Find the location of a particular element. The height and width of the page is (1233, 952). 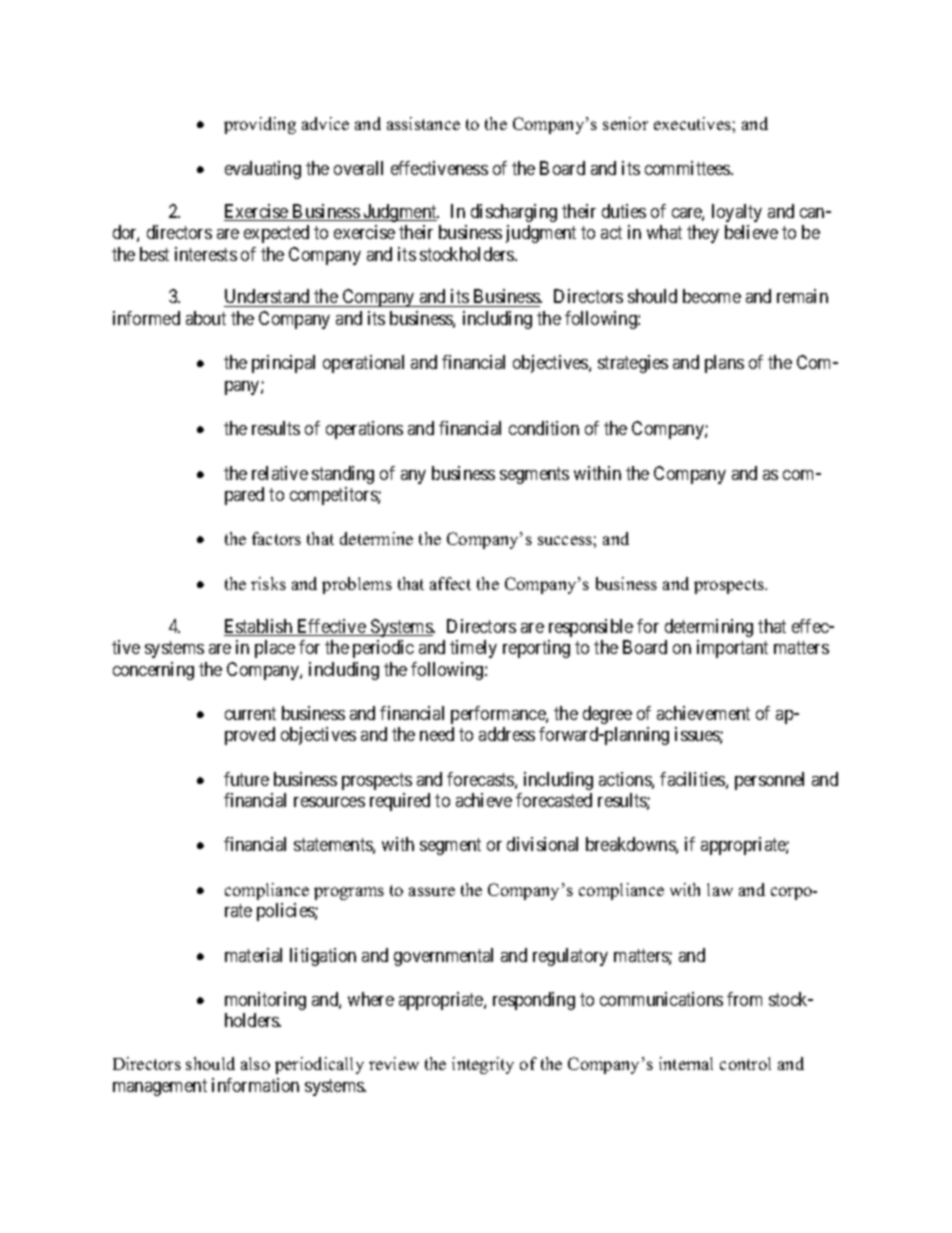

evaluating is located at coordinates (263, 170).
